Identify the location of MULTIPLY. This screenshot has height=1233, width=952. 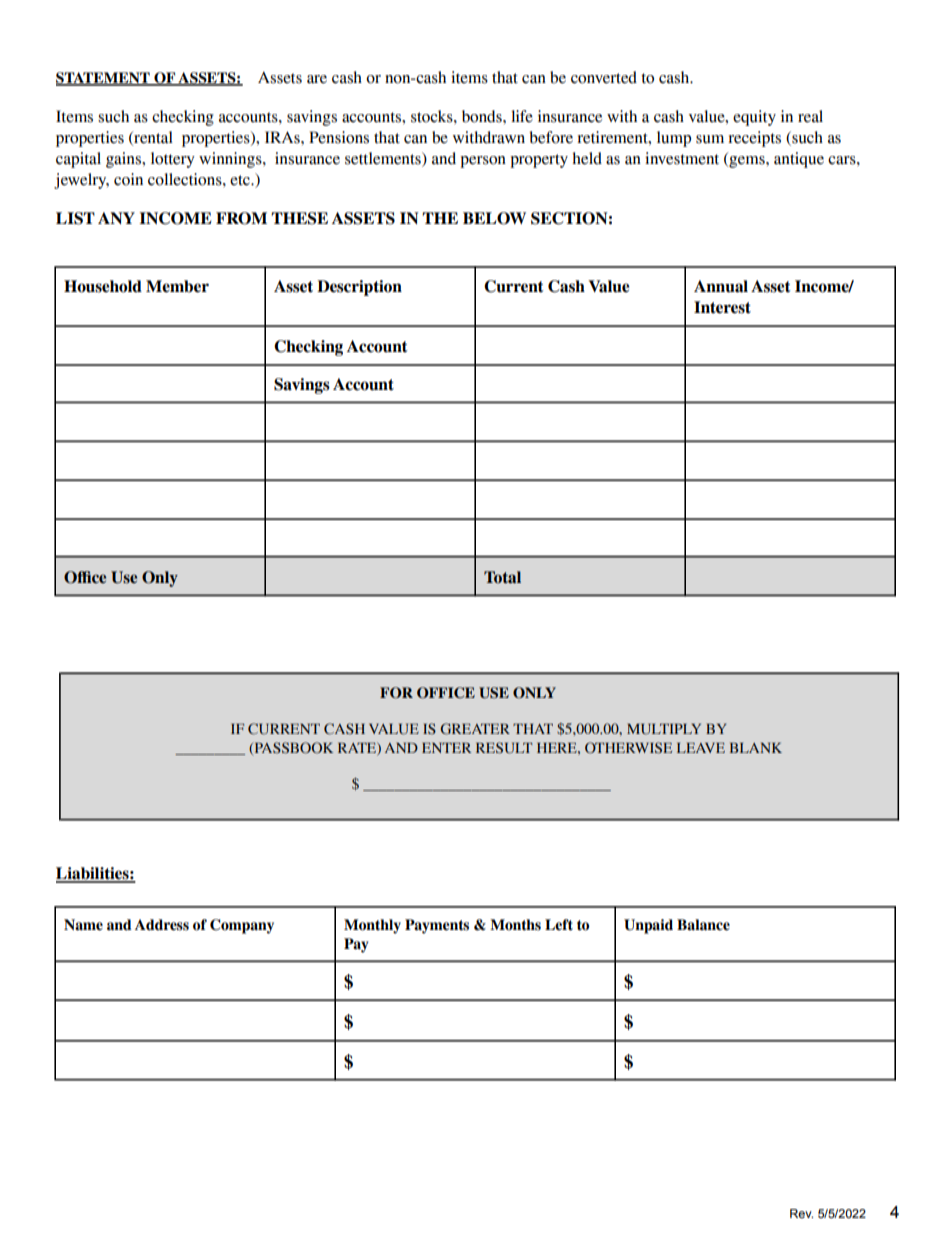
(664, 729).
